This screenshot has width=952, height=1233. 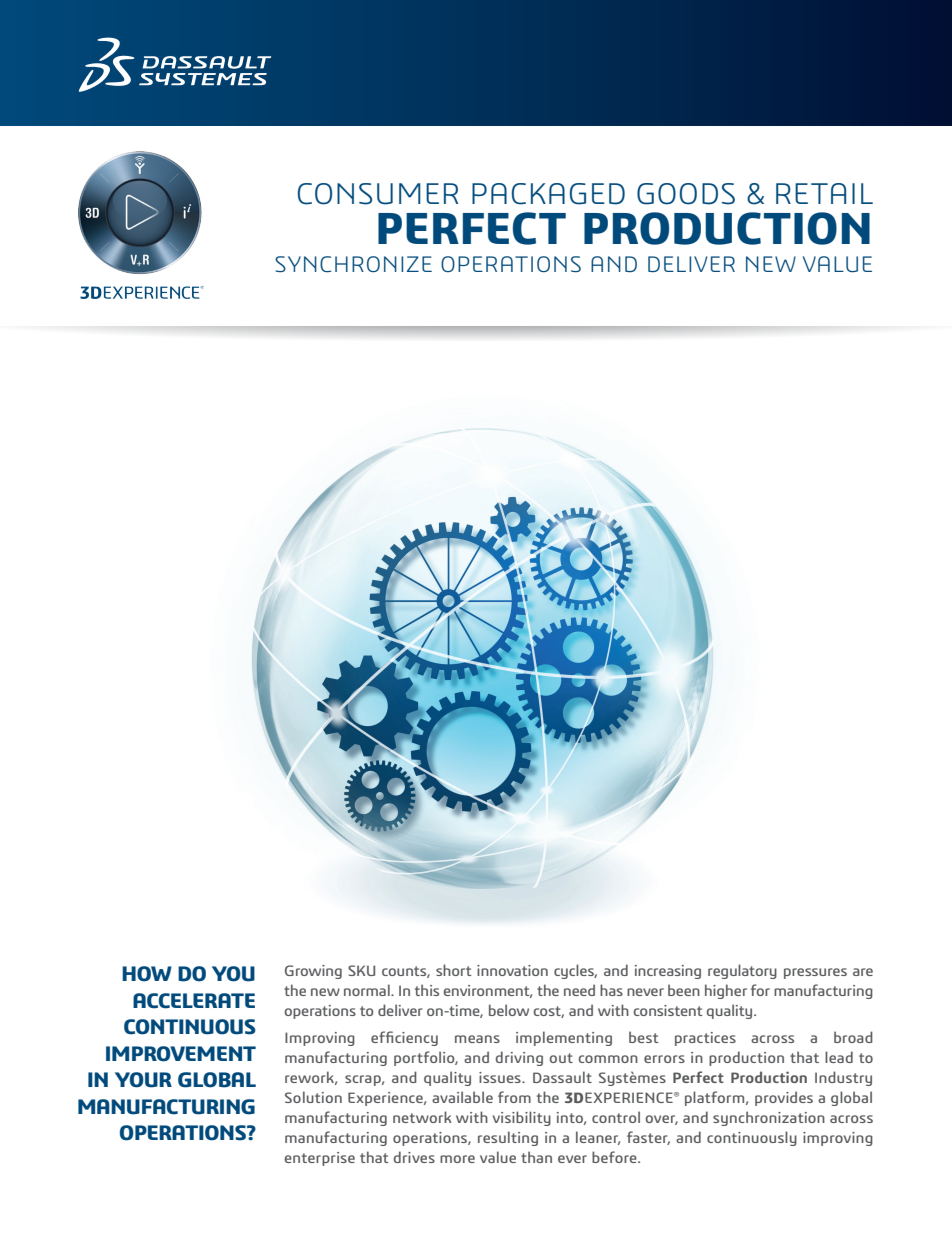 I want to click on SYNCHRONIZE, so click(x=353, y=264).
